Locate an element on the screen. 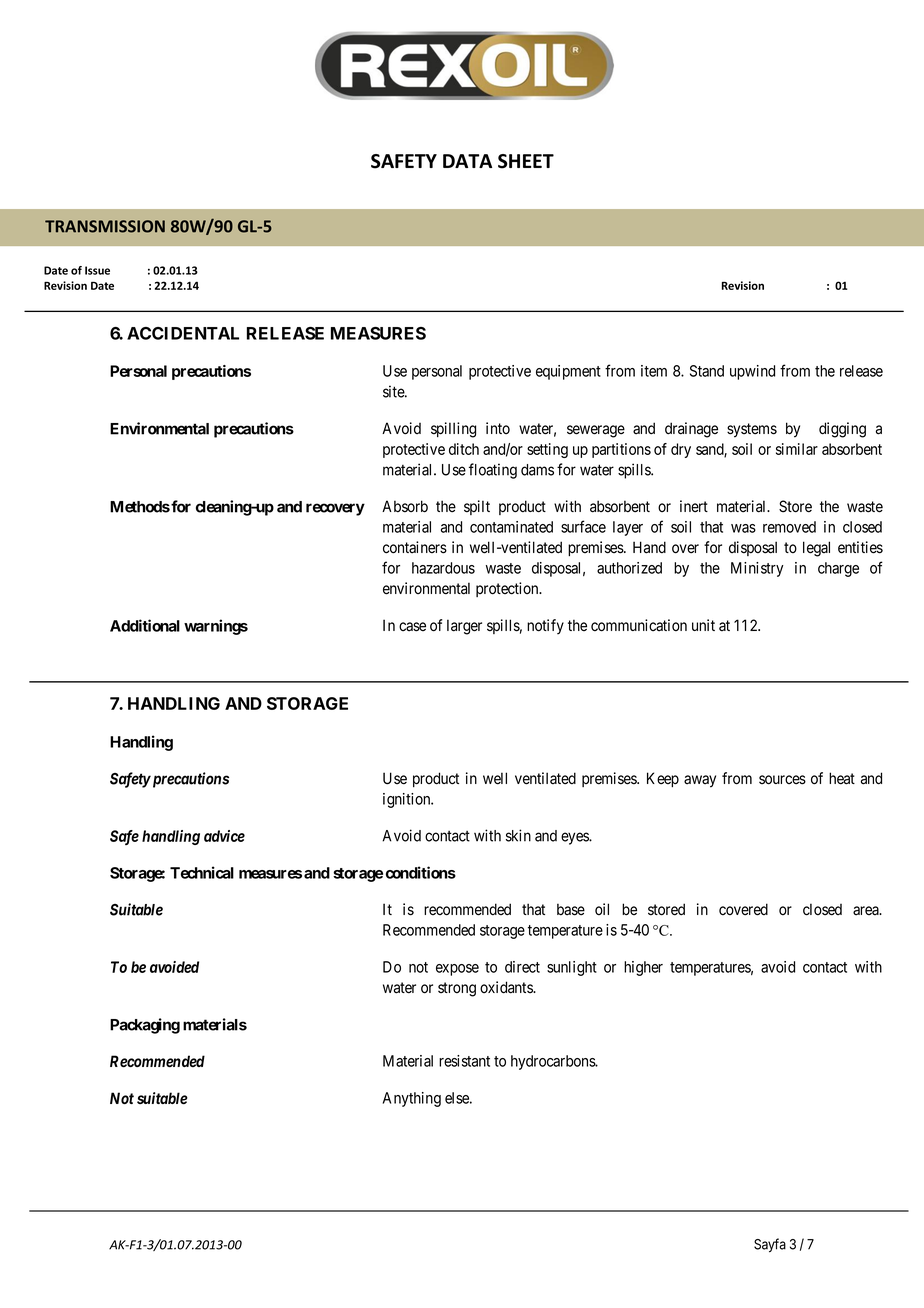 The height and width of the screenshot is (1308, 924). warnings is located at coordinates (216, 627).
